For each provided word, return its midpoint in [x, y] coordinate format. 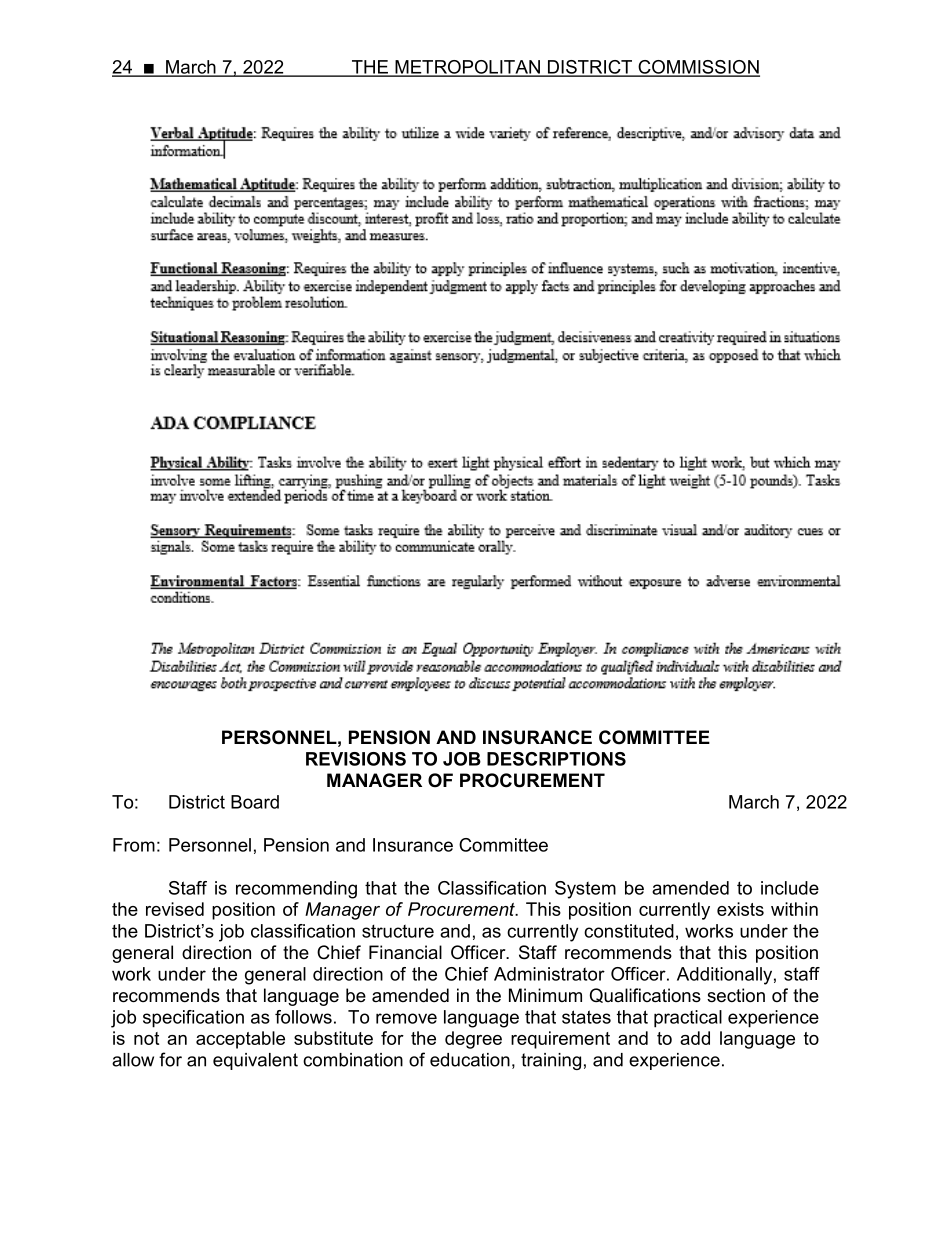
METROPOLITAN [467, 68]
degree [473, 1040]
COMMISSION [698, 68]
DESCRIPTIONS [556, 759]
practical [688, 1019]
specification [193, 1019]
